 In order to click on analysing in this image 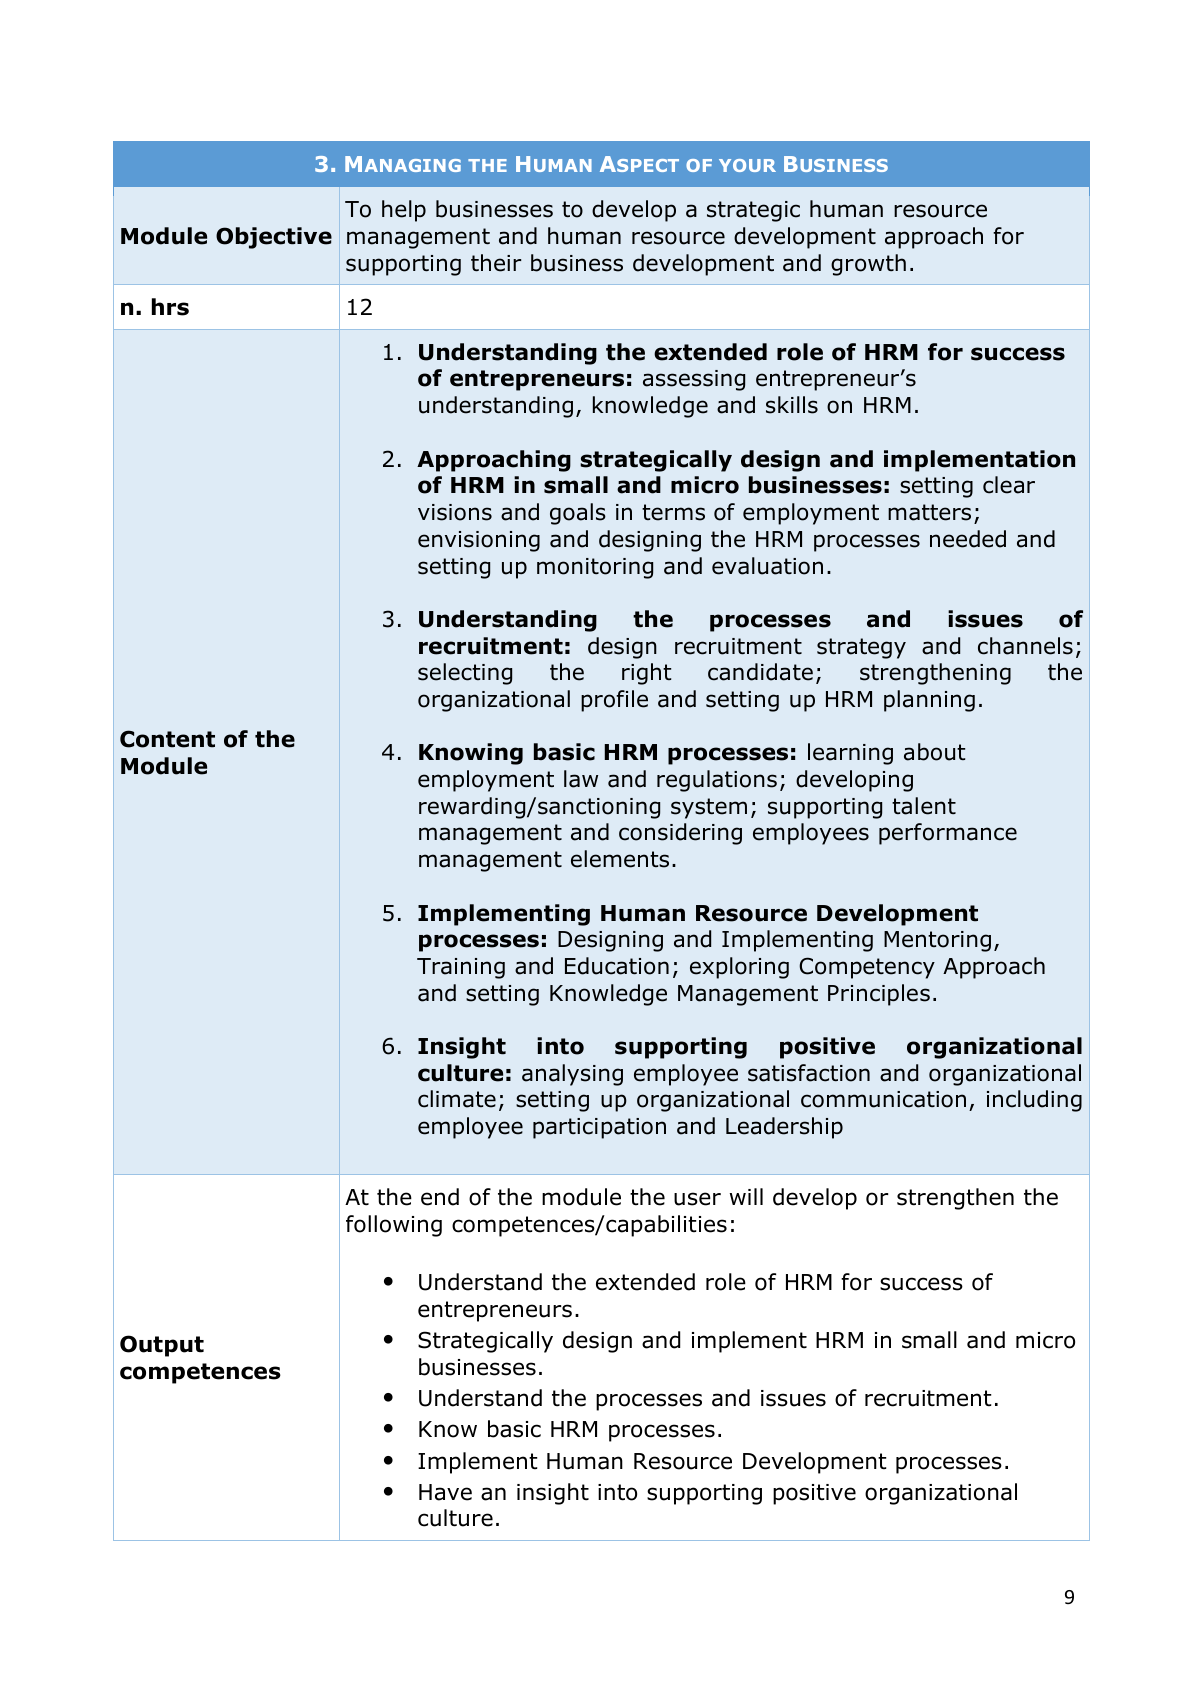, I will do `click(572, 1075)`.
